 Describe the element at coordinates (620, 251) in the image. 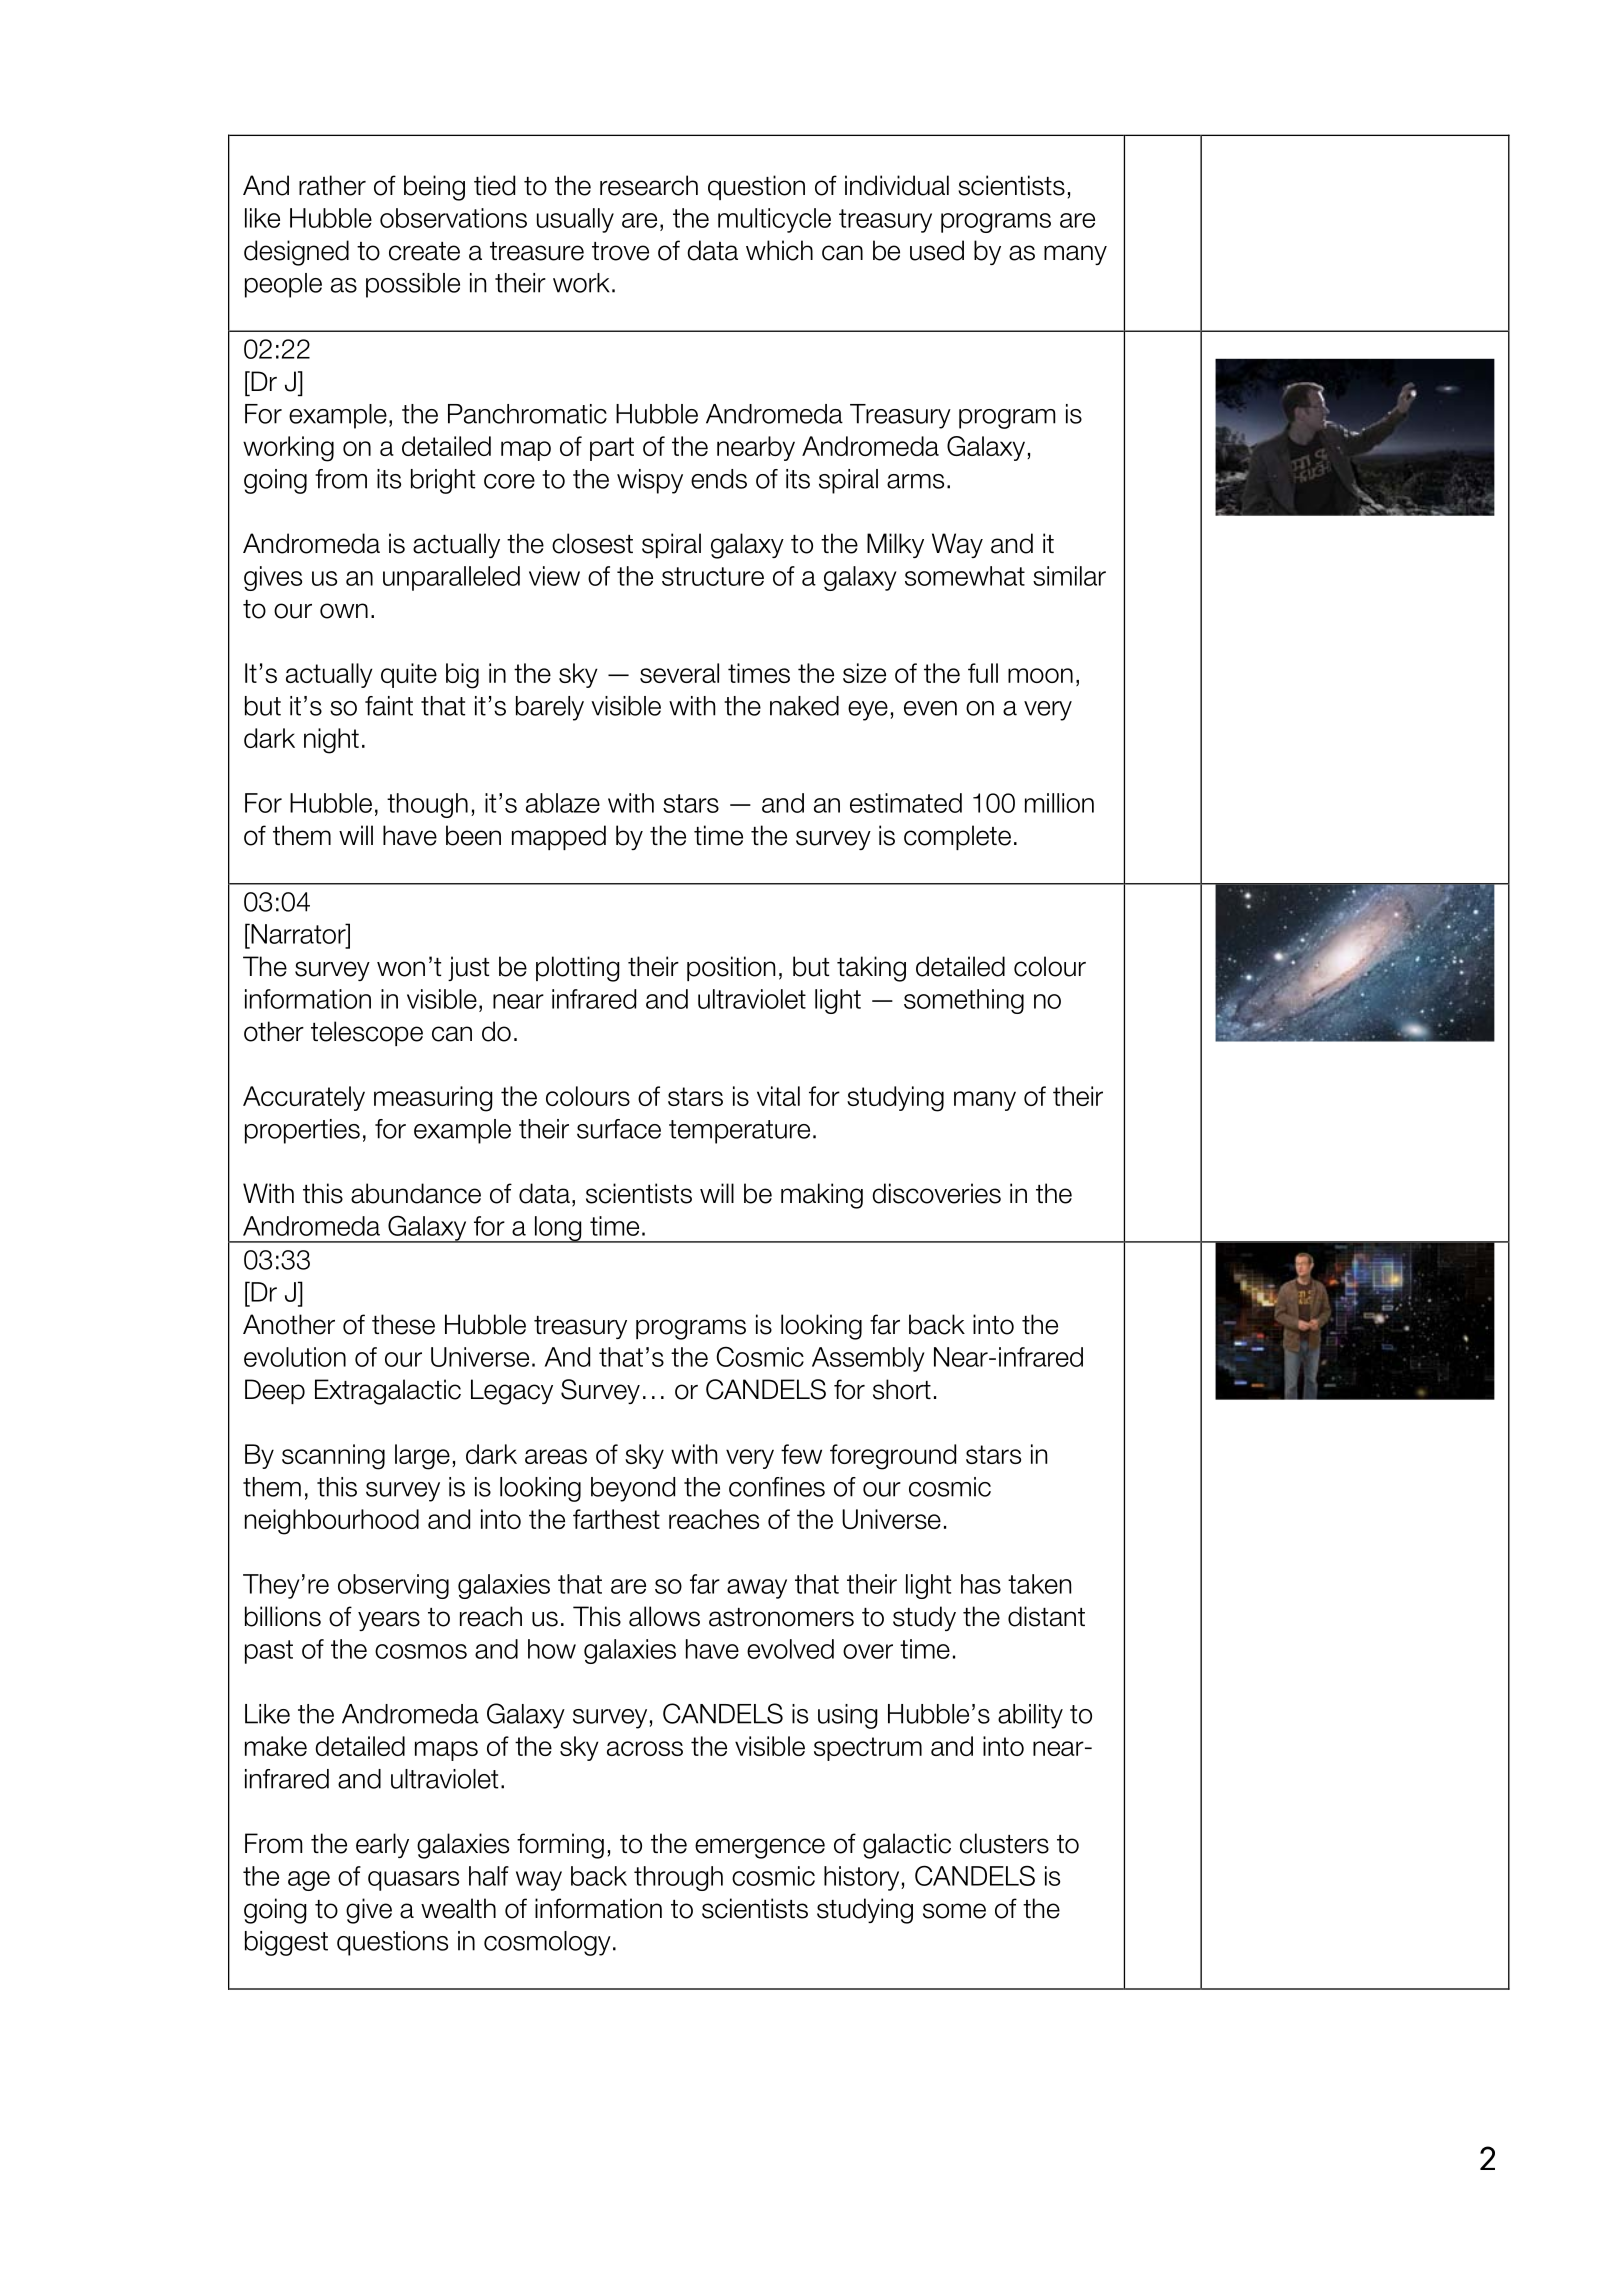

I see `trove` at that location.
